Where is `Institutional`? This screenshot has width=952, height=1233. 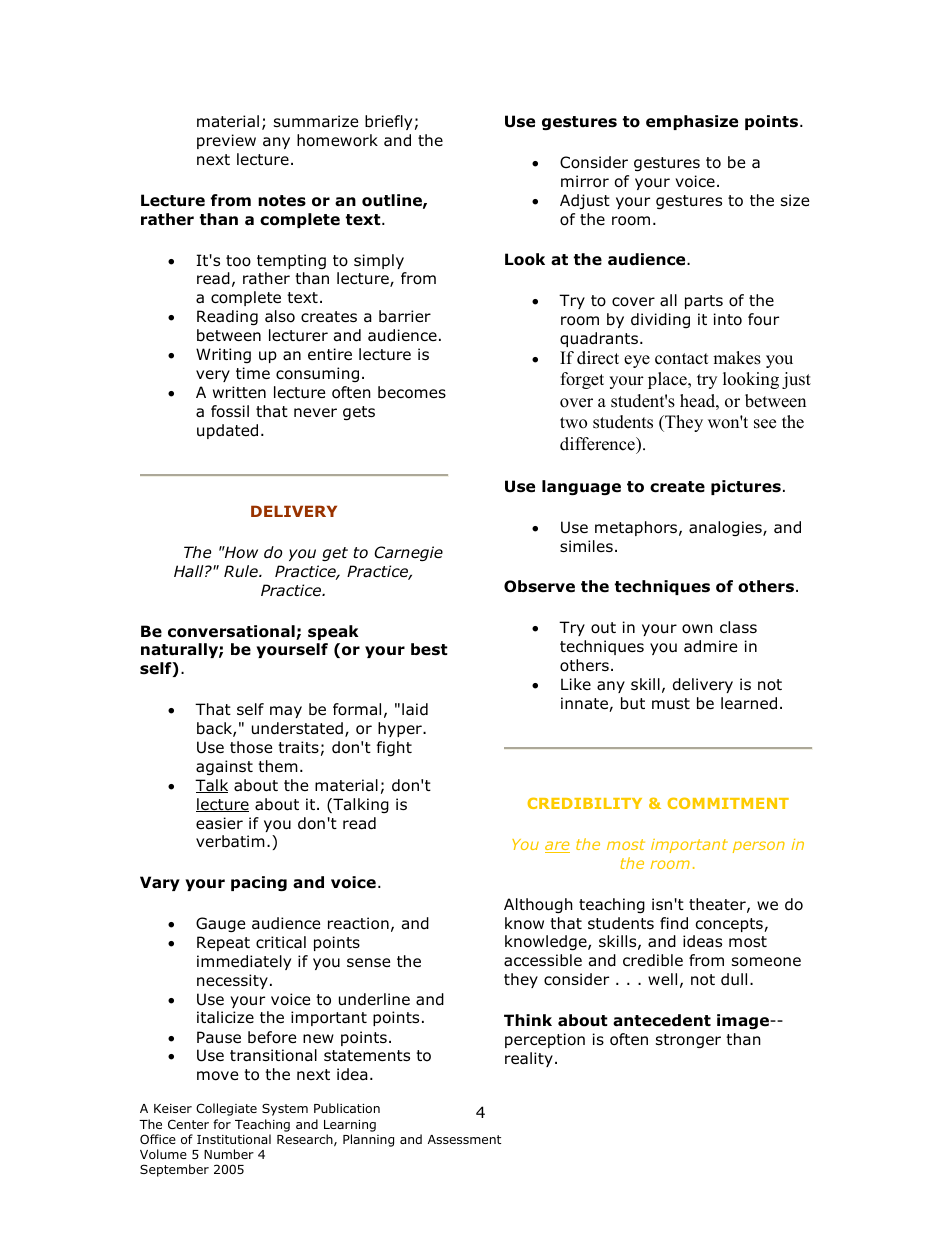
Institutional is located at coordinates (234, 1139).
